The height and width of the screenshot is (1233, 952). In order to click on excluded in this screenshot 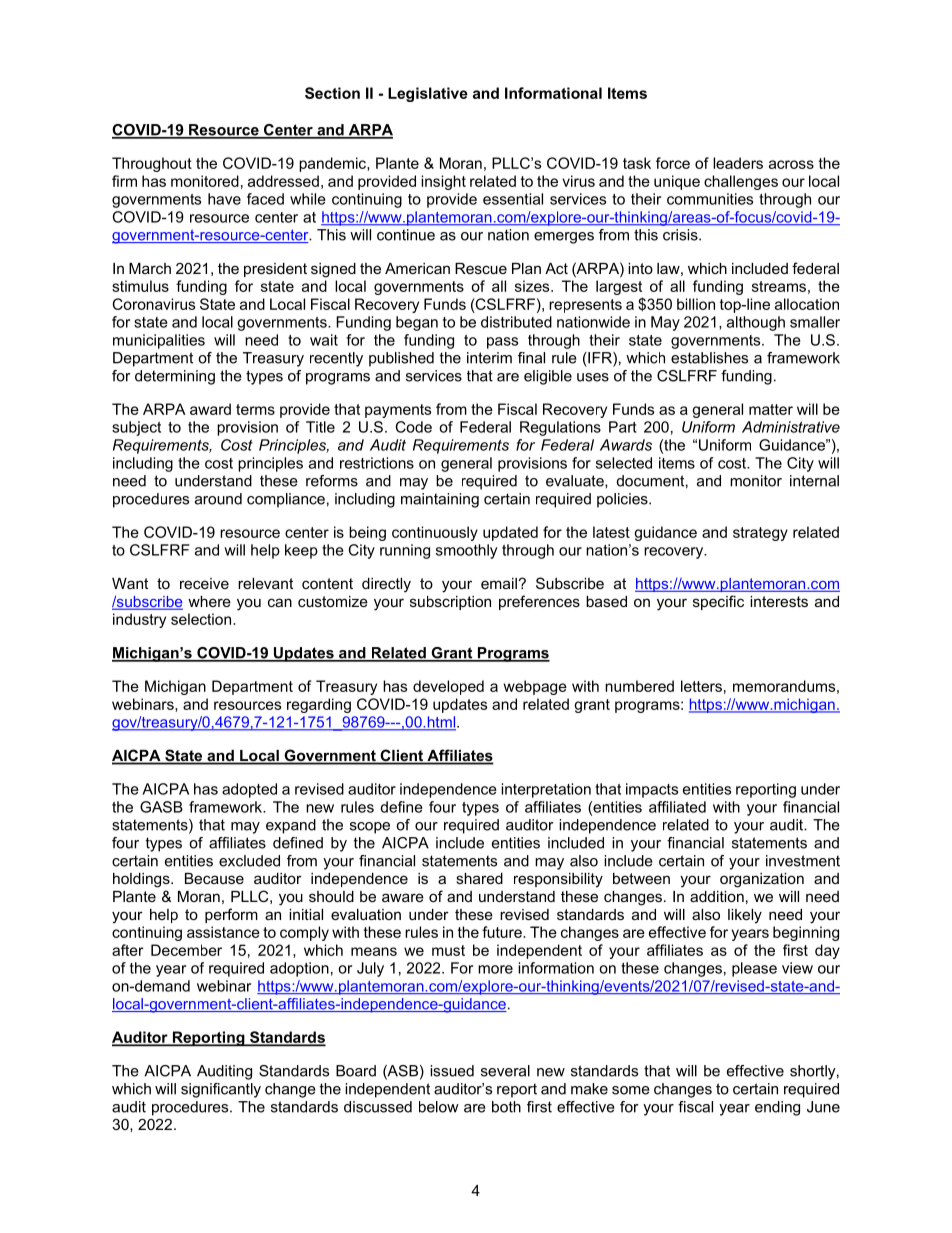, I will do `click(249, 861)`.
